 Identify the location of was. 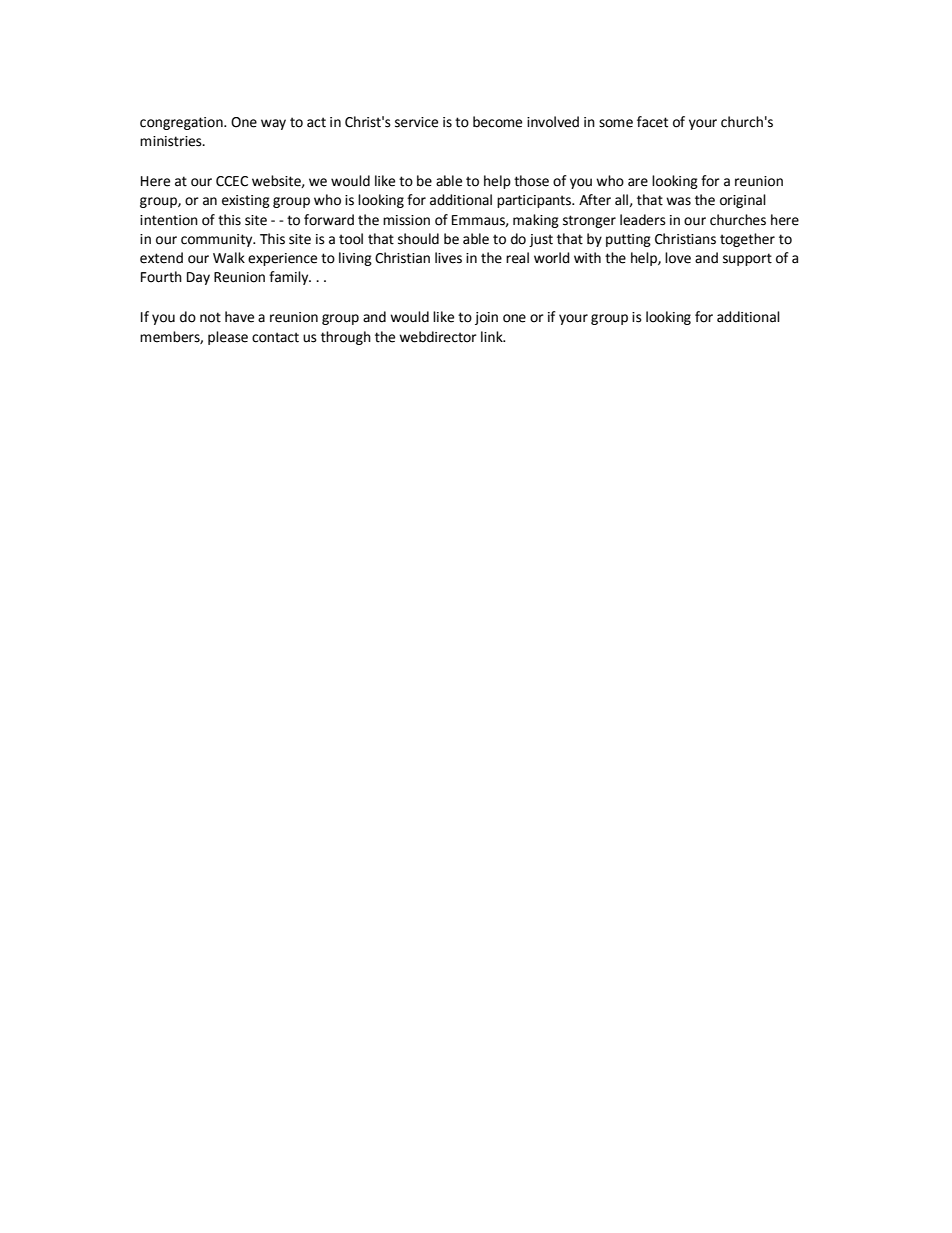
(678, 201).
